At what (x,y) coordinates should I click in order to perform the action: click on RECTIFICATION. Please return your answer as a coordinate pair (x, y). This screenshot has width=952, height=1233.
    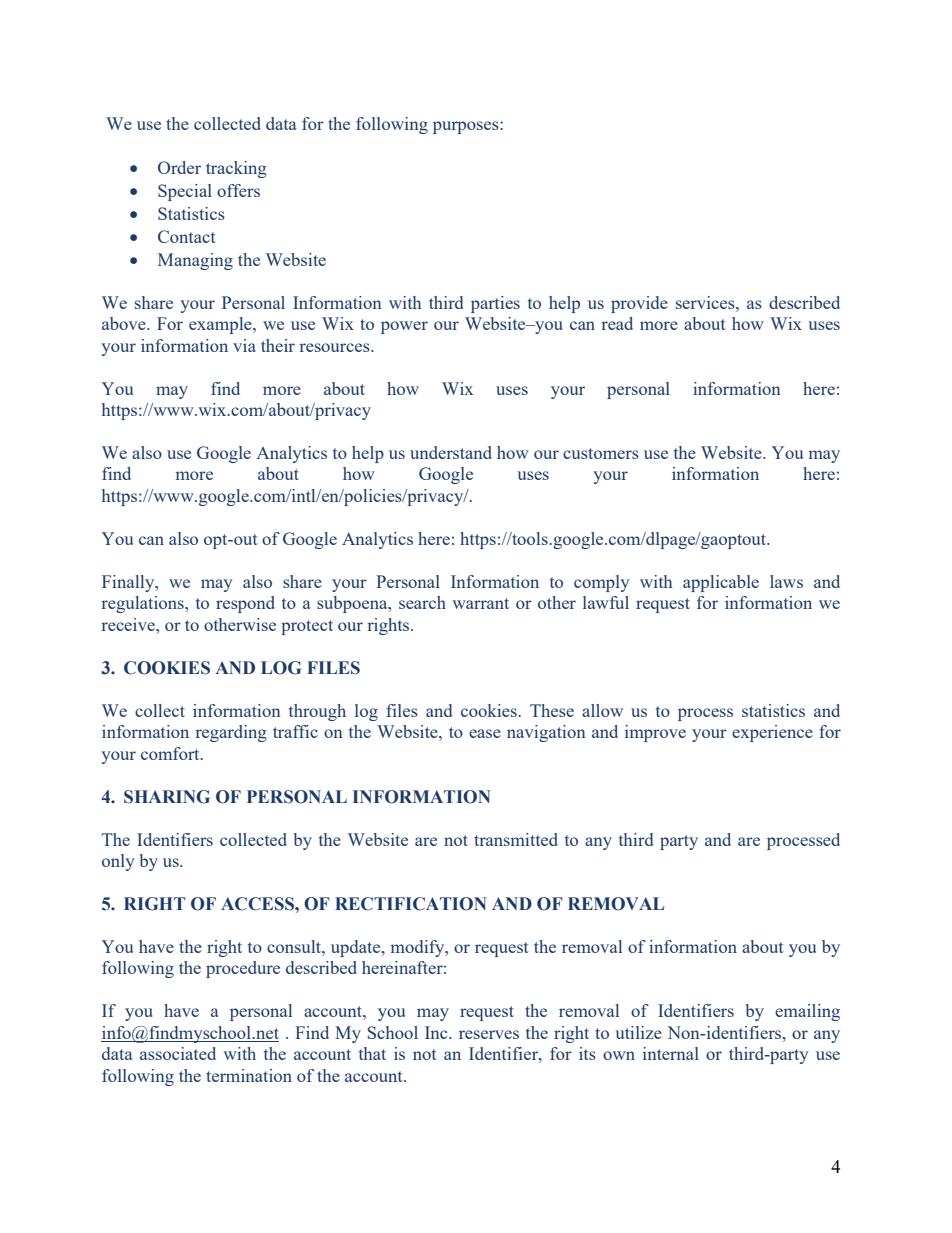
    Looking at the image, I should click on (411, 904).
